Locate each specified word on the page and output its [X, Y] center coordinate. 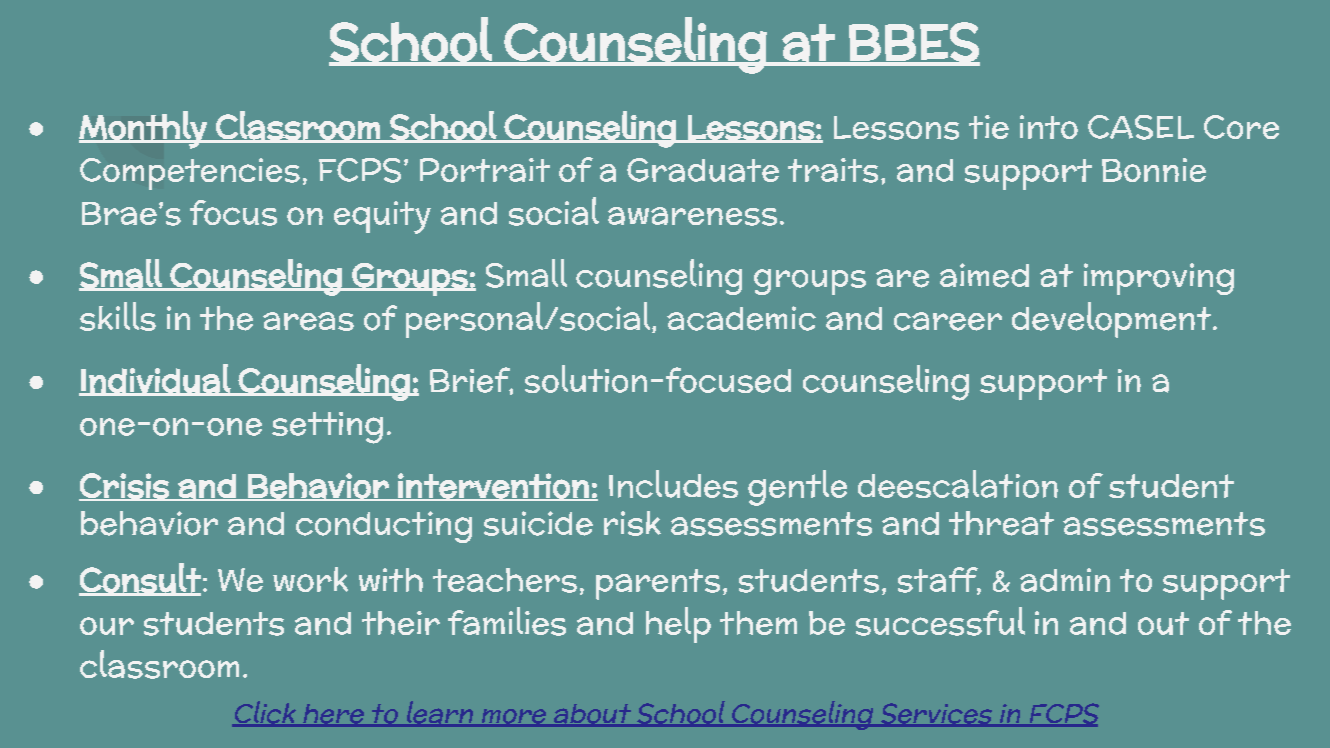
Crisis [125, 487]
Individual [155, 379]
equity [382, 217]
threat [1001, 523]
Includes [673, 484]
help [678, 625]
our [107, 626]
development [1113, 320]
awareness [692, 216]
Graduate [703, 170]
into [1049, 127]
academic [741, 318]
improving [1159, 279]
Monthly [144, 130]
